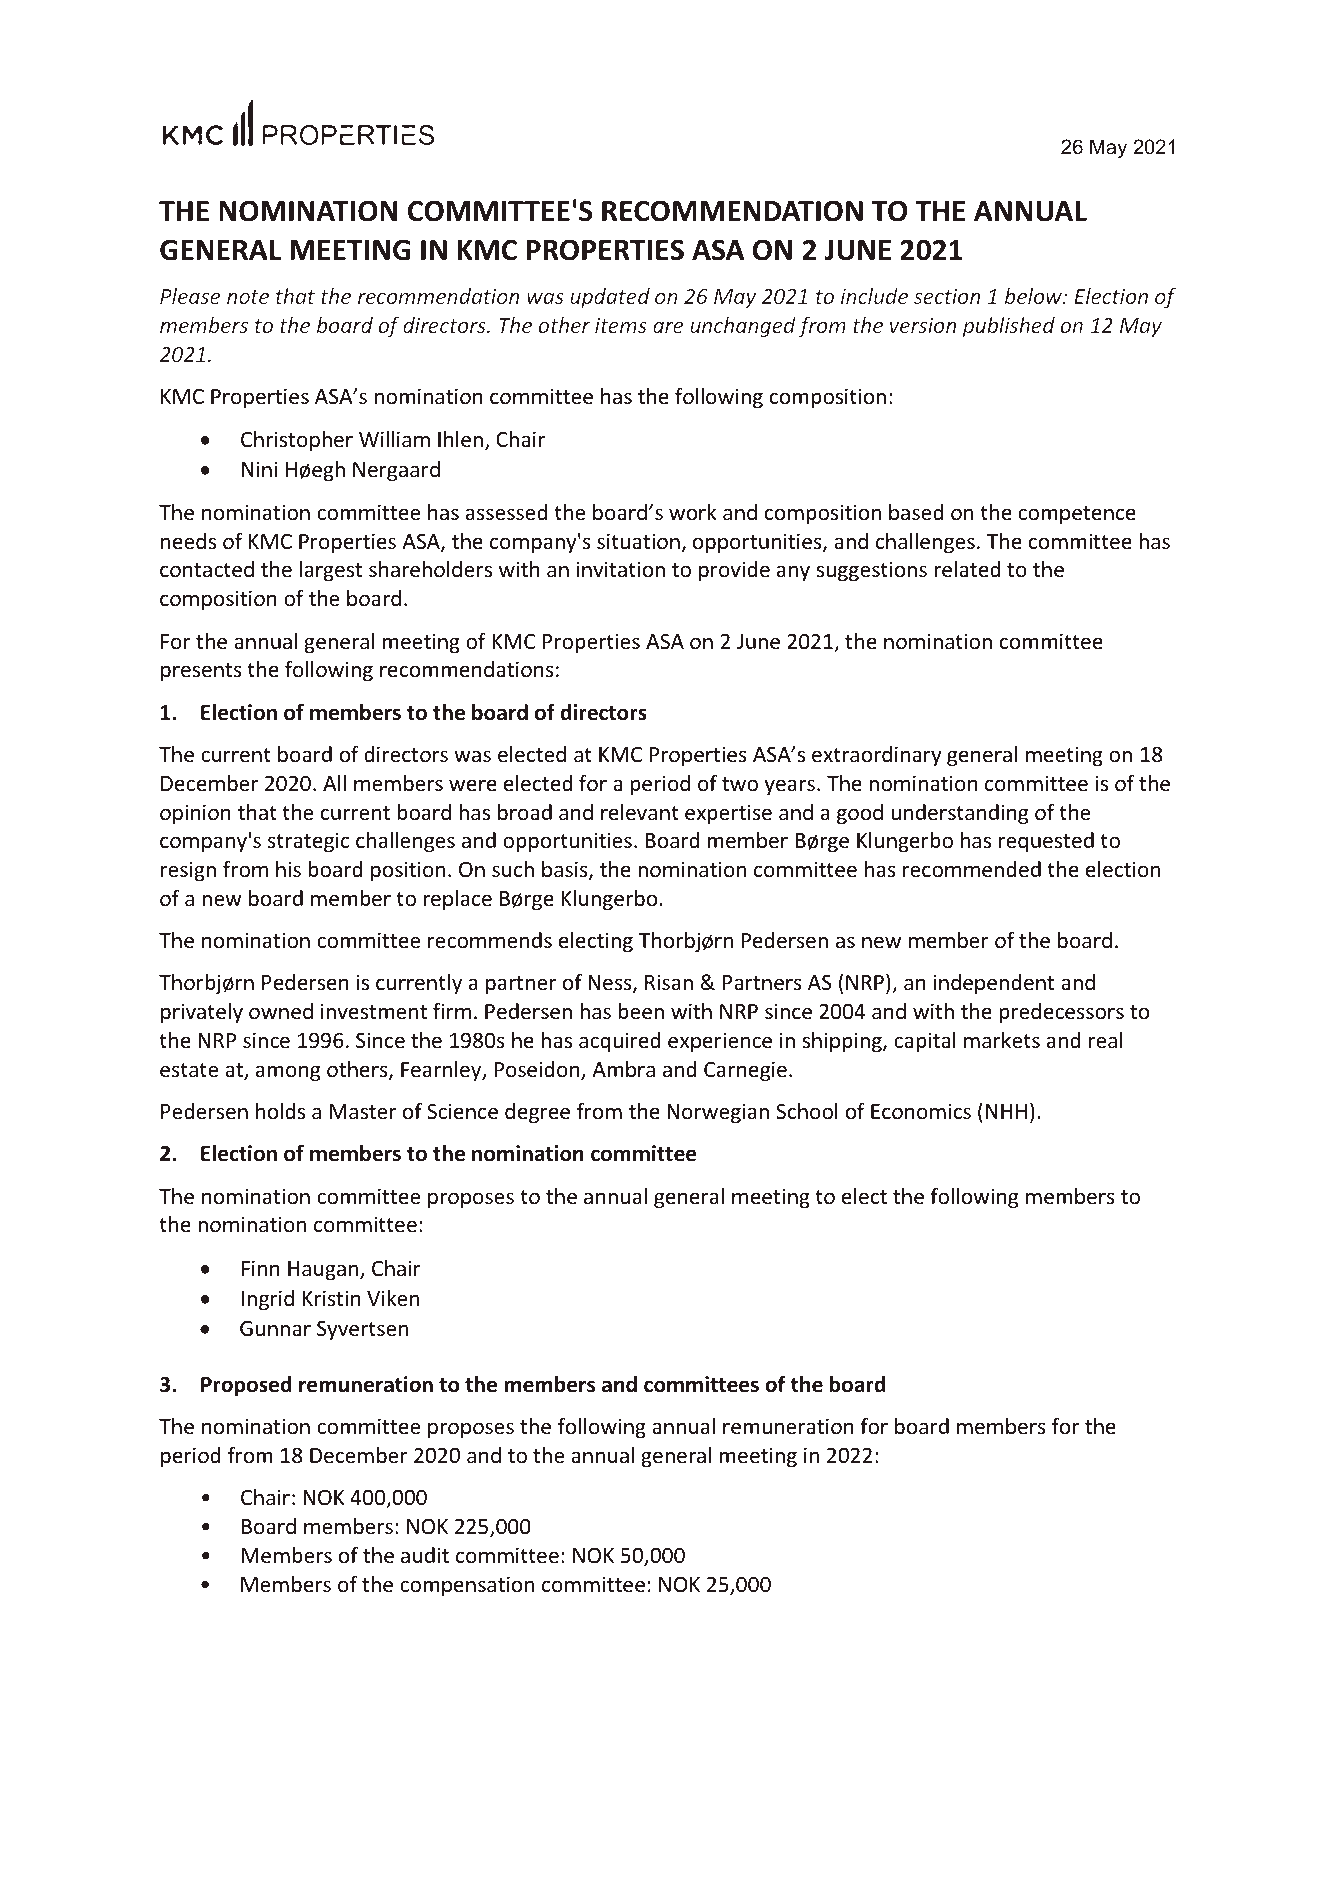 The width and height of the screenshot is (1337, 1891). What do you see at coordinates (425, 1555) in the screenshot?
I see `audit` at bounding box center [425, 1555].
